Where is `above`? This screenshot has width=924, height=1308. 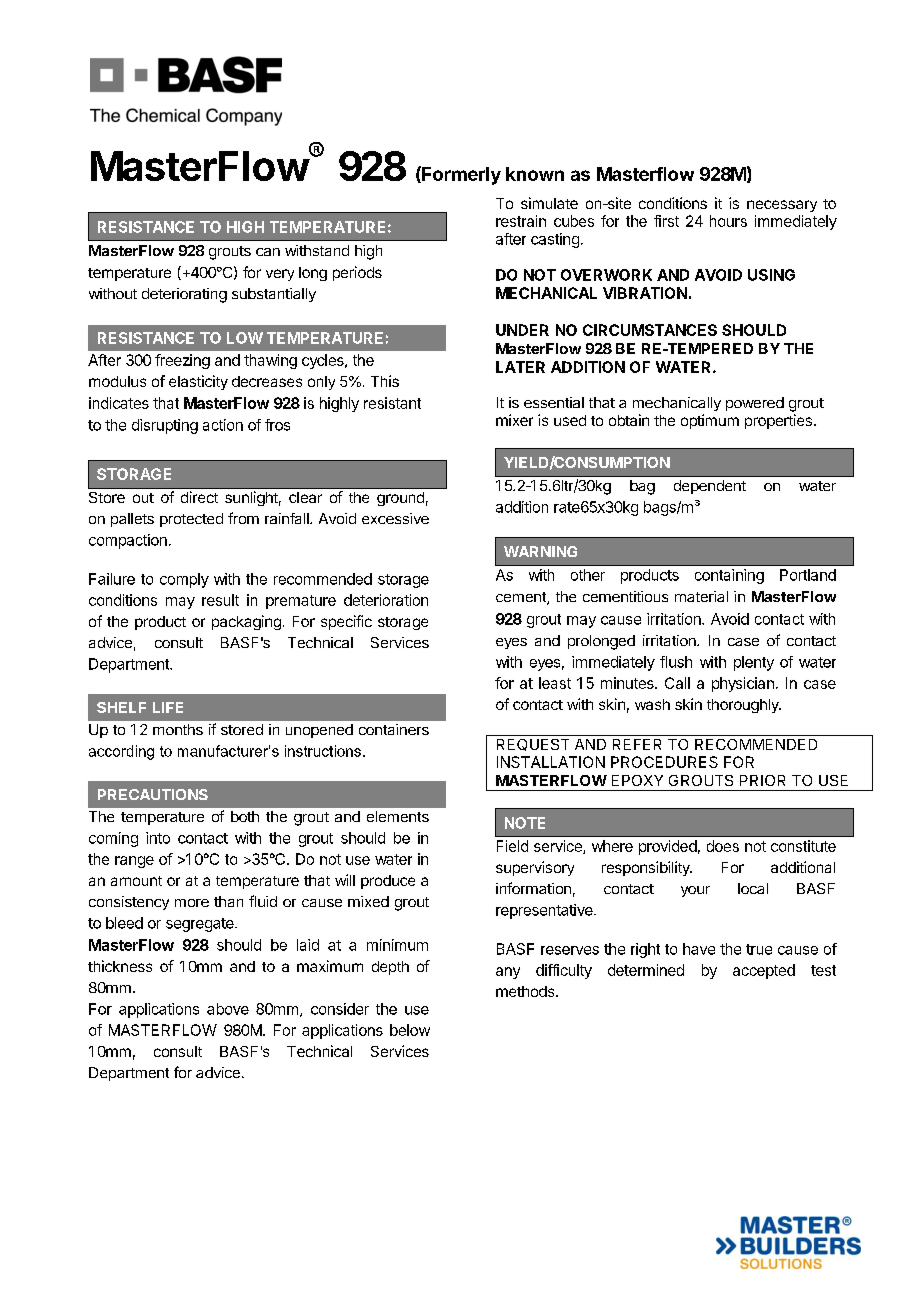
above is located at coordinates (228, 1009).
